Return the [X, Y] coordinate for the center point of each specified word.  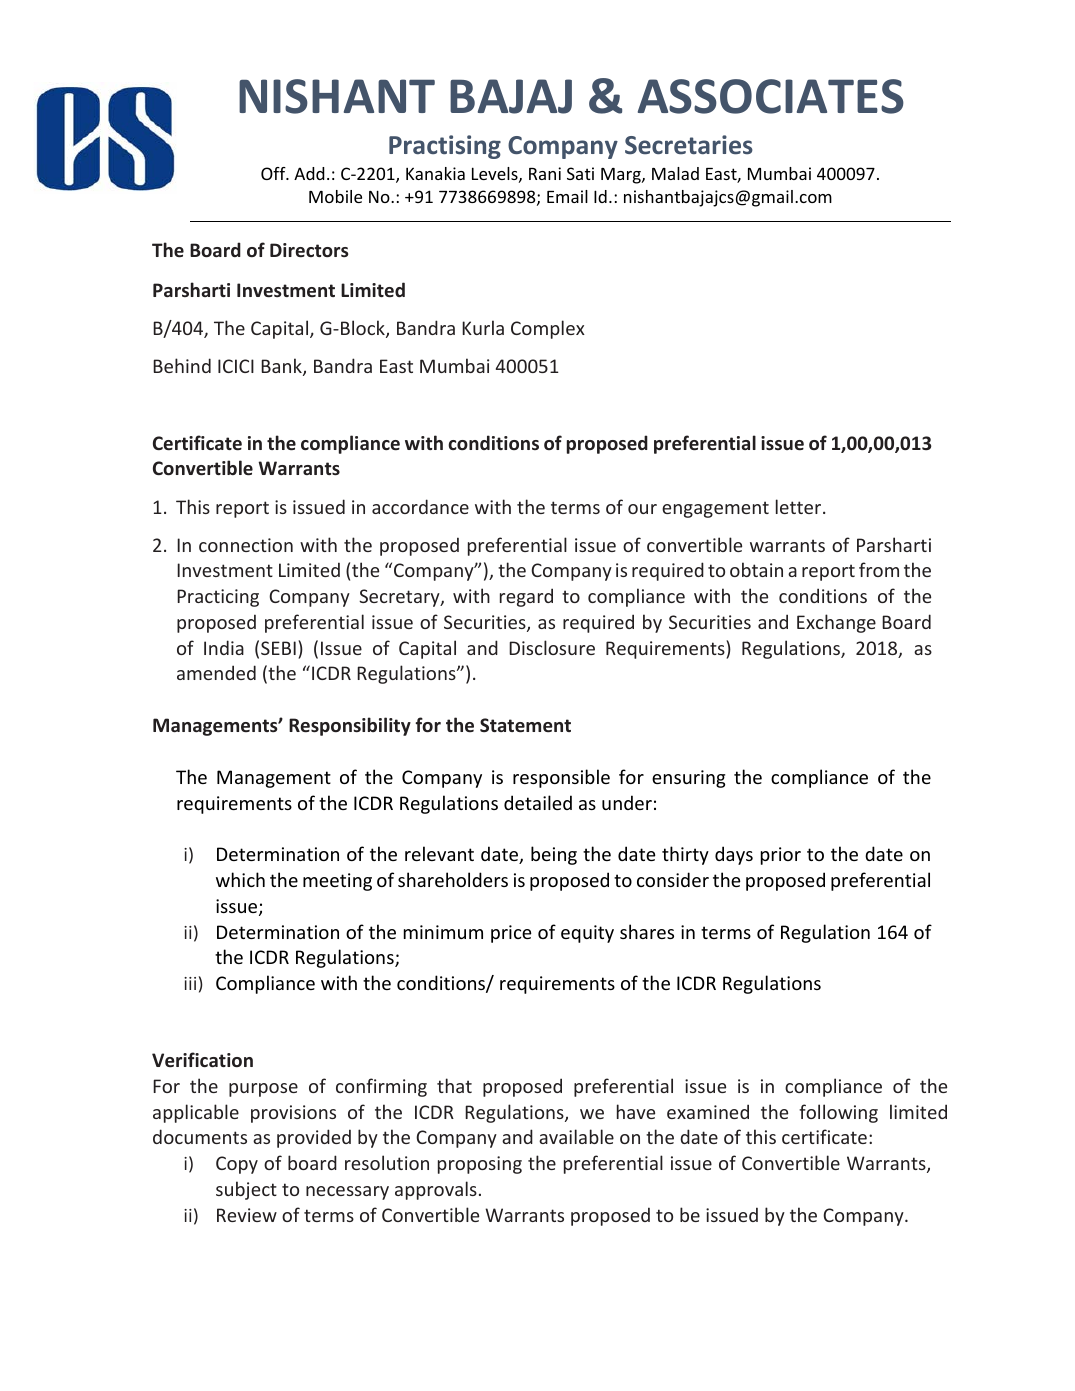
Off [274, 173]
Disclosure [552, 647]
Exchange [836, 623]
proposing [480, 1165]
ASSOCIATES [771, 96]
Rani [545, 173]
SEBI [278, 648]
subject [246, 1190]
